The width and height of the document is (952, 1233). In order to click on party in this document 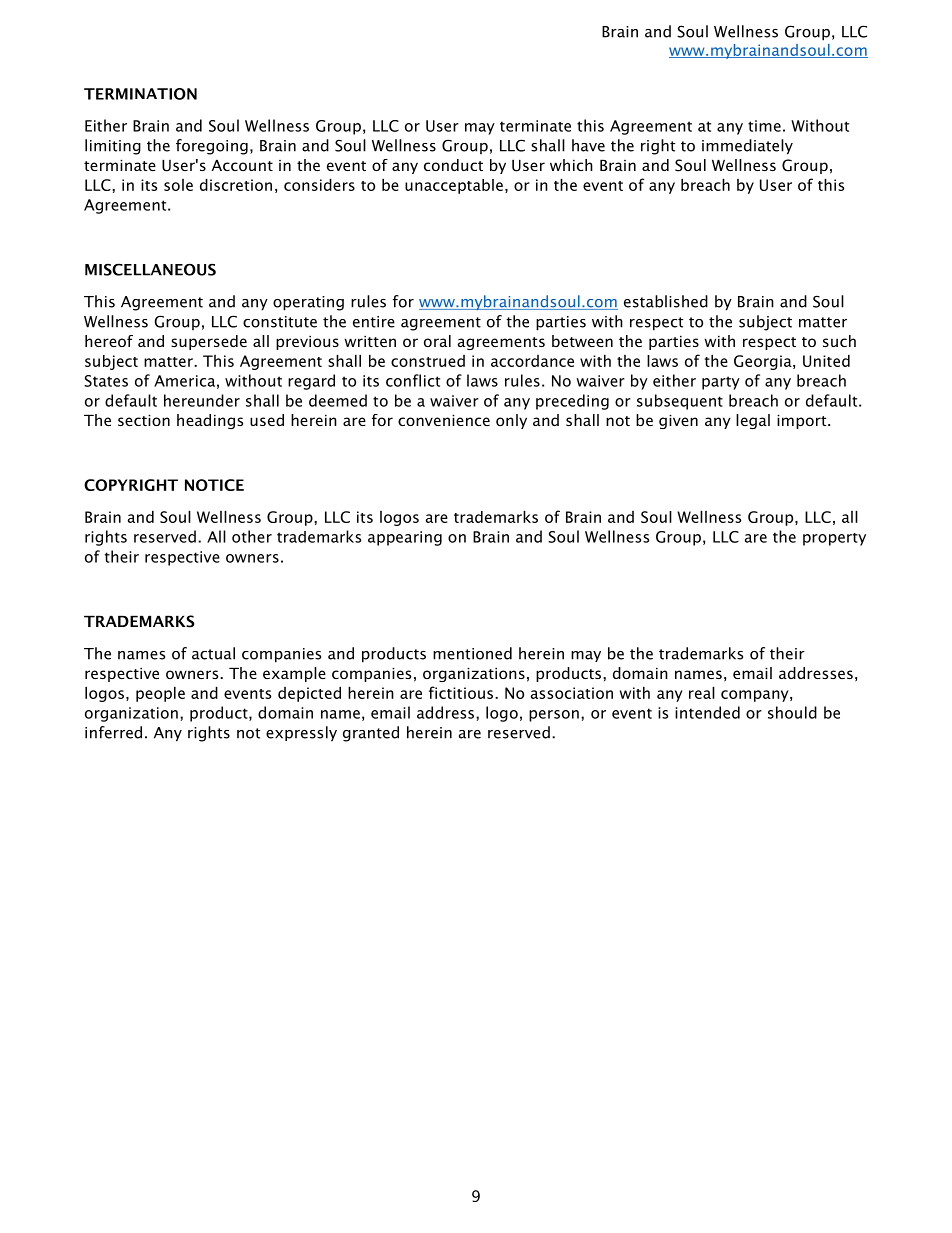, I will do `click(721, 383)`.
